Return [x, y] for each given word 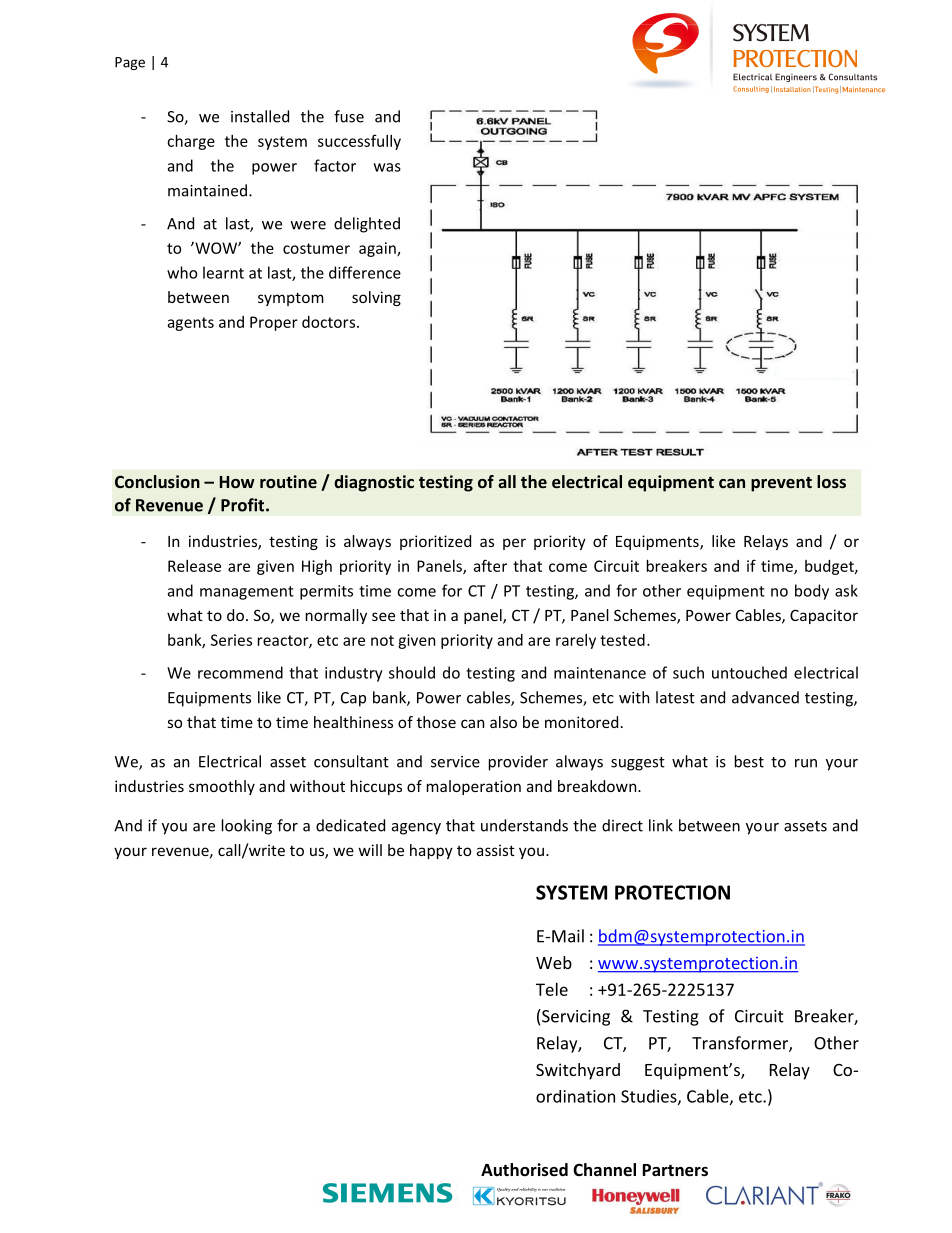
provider [518, 763]
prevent [781, 484]
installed [260, 116]
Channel [604, 1170]
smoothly [222, 787]
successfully [359, 142]
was [387, 167]
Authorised [524, 1170]
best [749, 761]
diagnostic [374, 483]
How [237, 482]
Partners [675, 1170]
